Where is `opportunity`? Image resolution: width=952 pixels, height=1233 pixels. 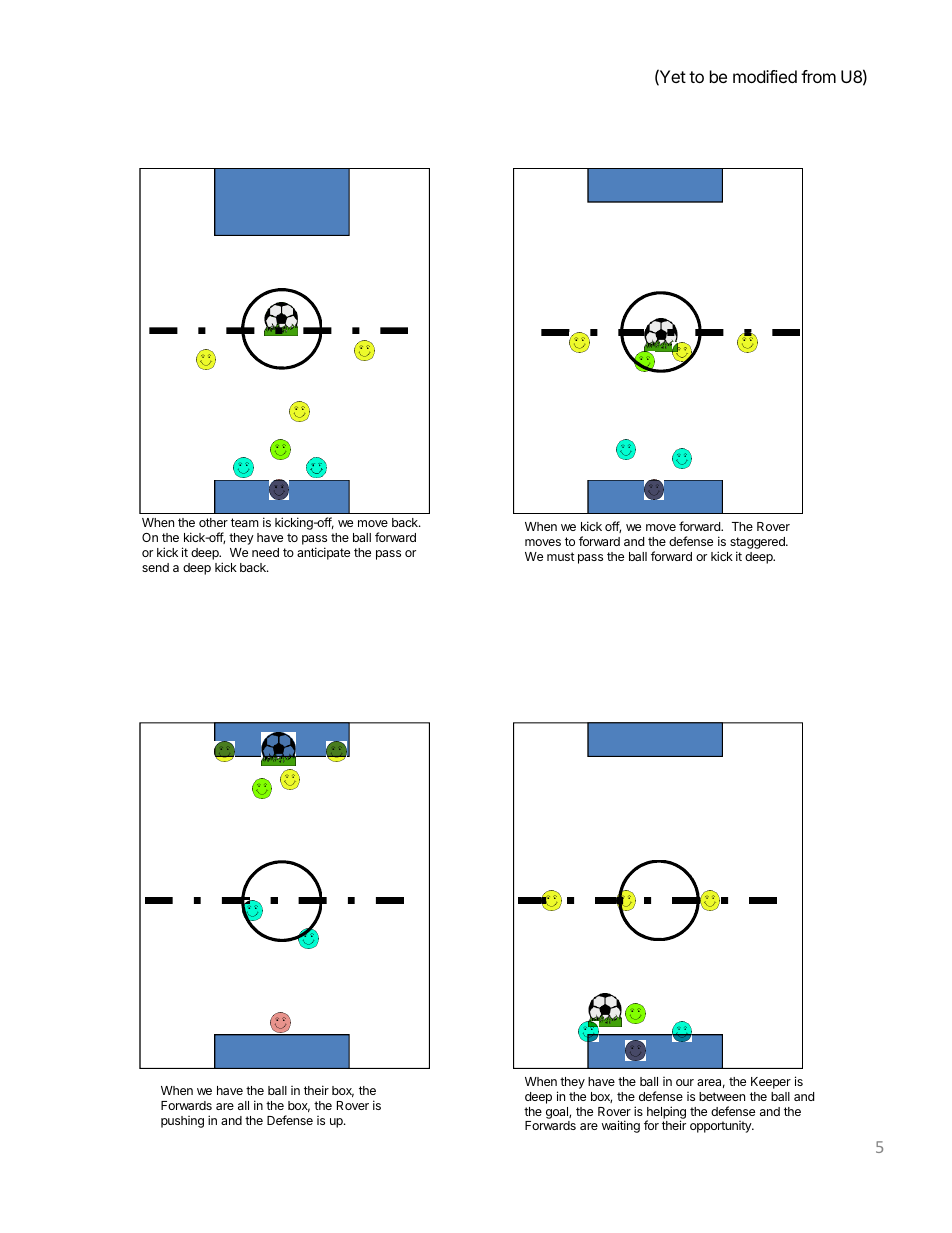
opportunity is located at coordinates (722, 1127).
